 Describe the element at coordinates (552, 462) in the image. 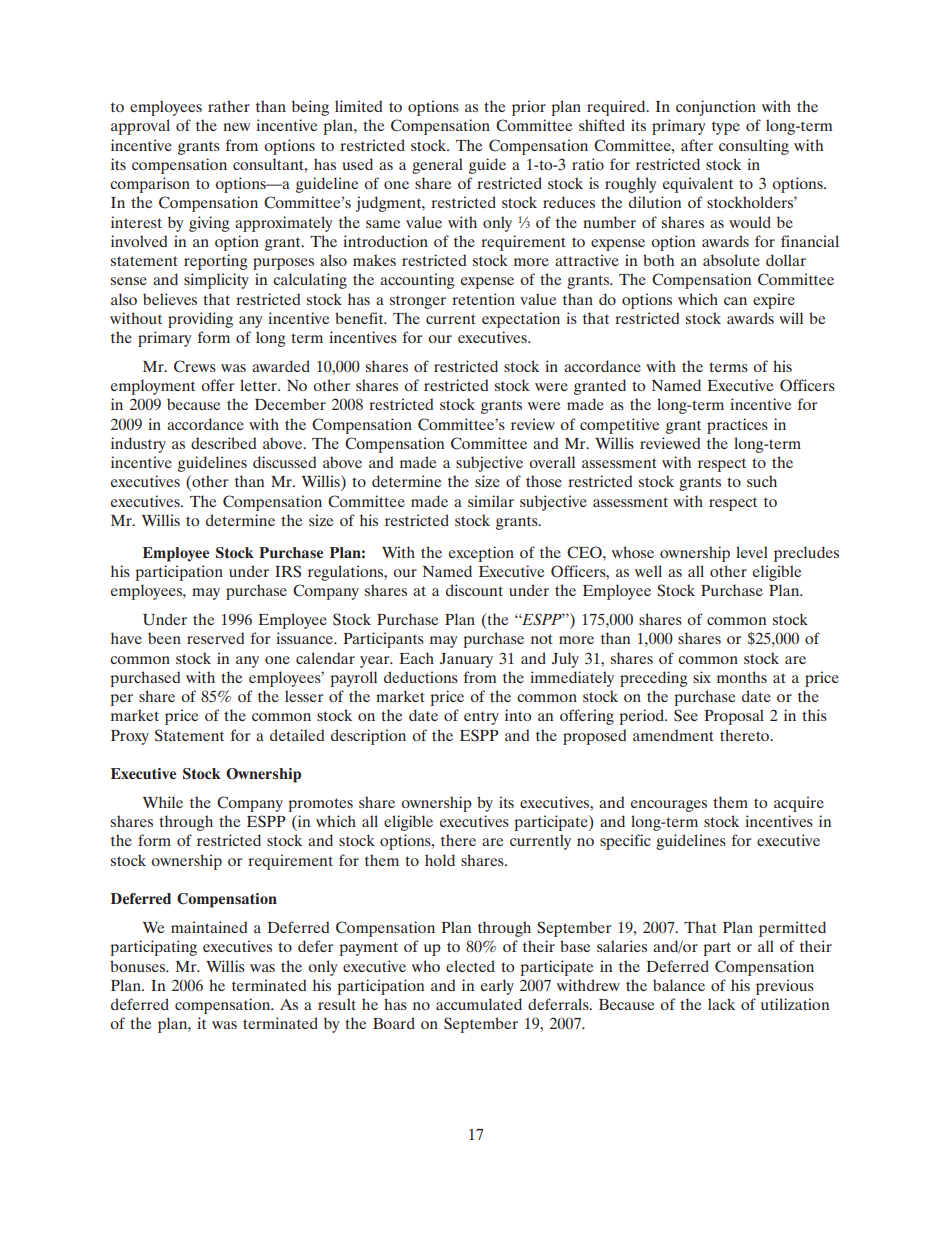

I see `overall` at that location.
